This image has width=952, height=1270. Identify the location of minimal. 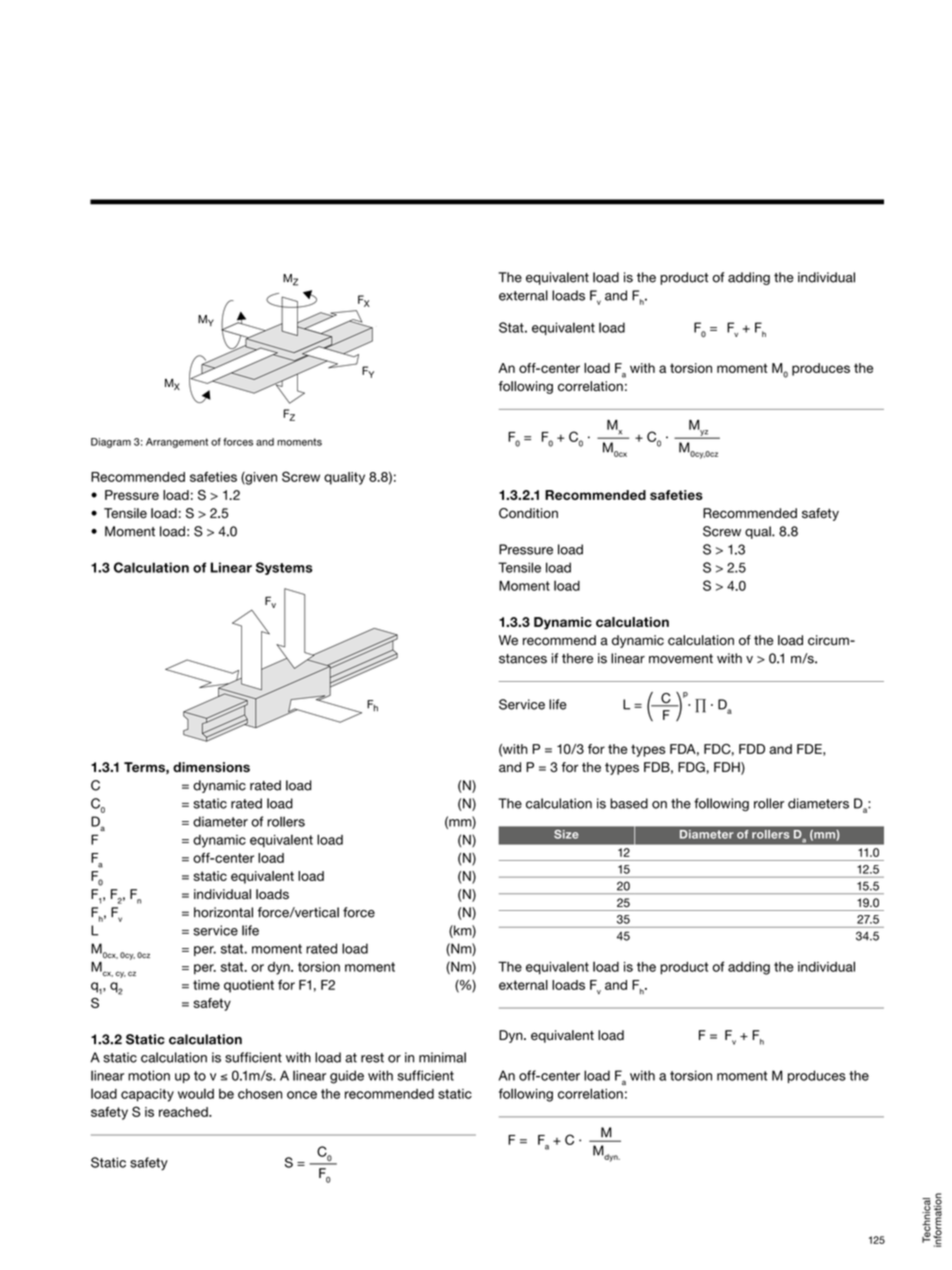
(442, 1057).
